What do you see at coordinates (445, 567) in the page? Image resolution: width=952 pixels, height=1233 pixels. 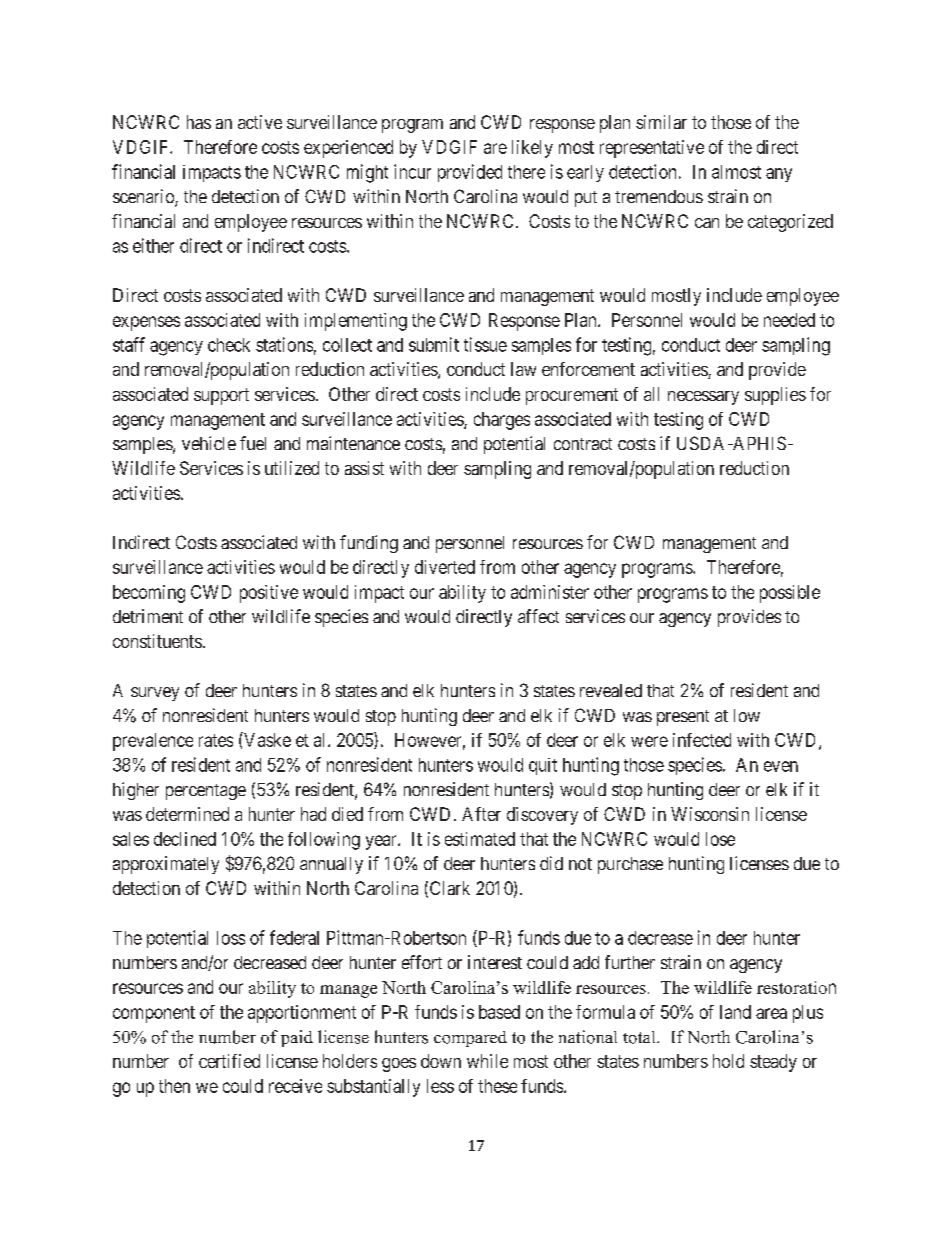 I see `diverted` at bounding box center [445, 567].
